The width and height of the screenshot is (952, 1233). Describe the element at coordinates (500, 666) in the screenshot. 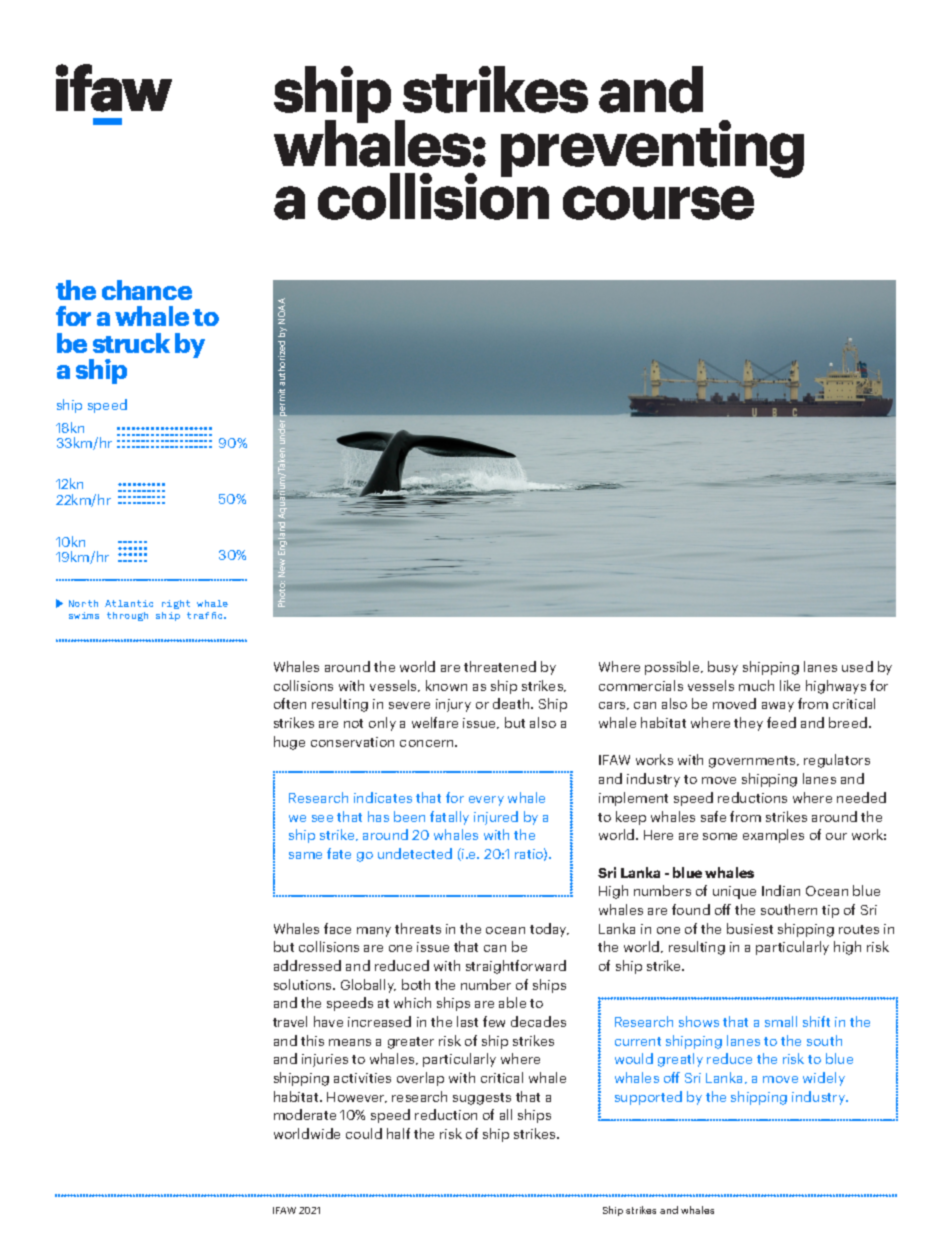

I see `threatened` at that location.
